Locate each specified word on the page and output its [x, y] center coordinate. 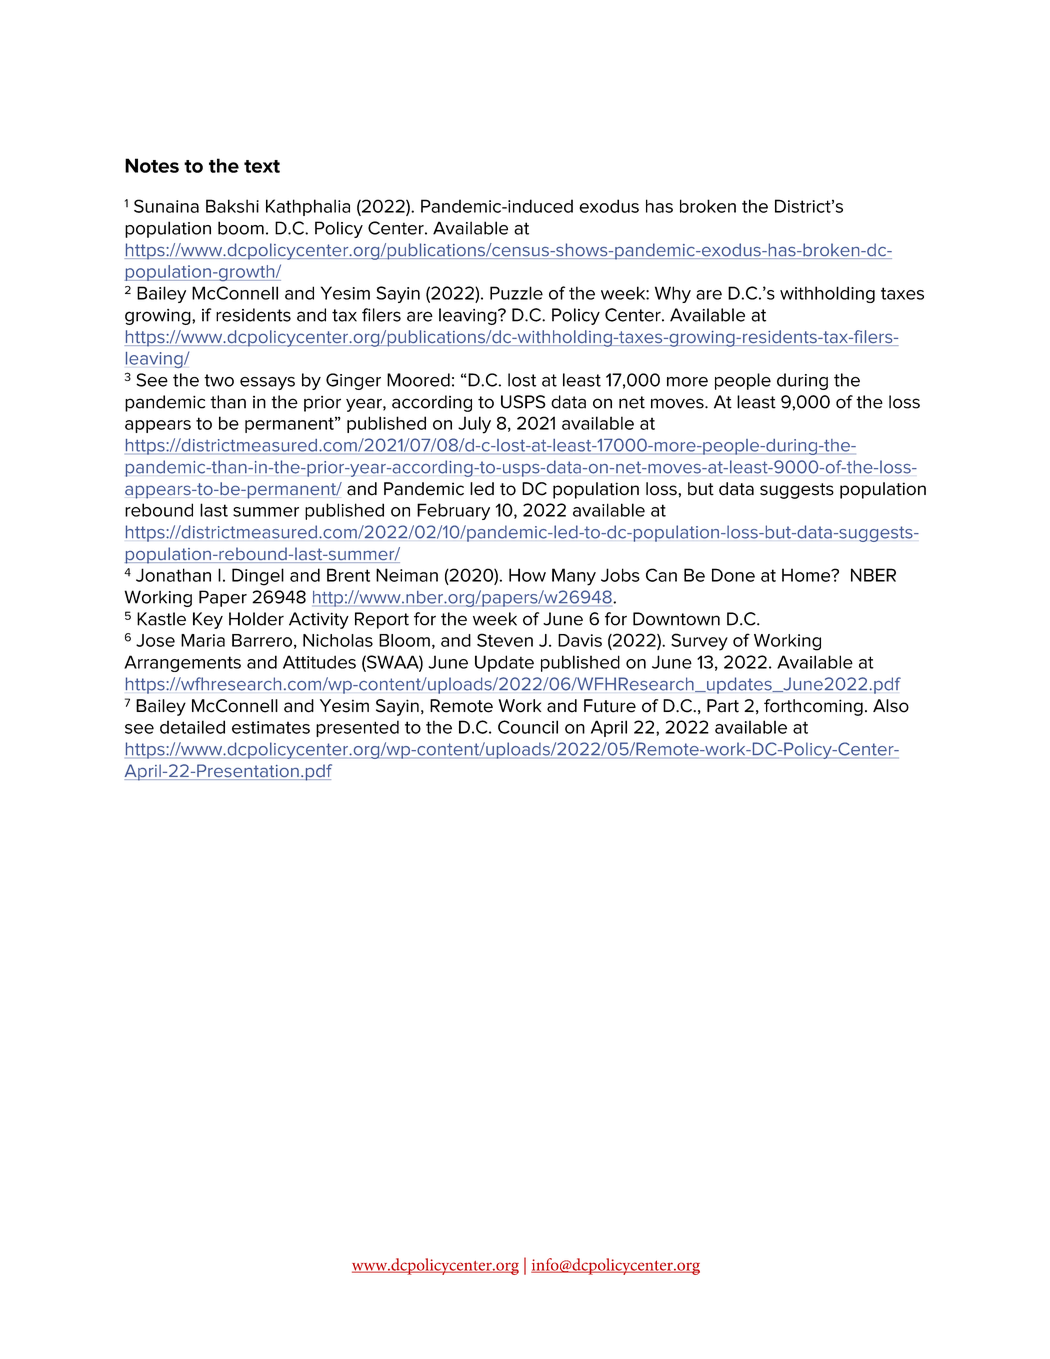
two [219, 380]
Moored [418, 380]
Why [673, 294]
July [474, 425]
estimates [271, 727]
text [262, 166]
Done [733, 575]
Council [528, 727]
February [453, 511]
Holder [256, 619]
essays [267, 383]
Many [574, 577]
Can [661, 575]
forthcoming [813, 707]
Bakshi [232, 206]
